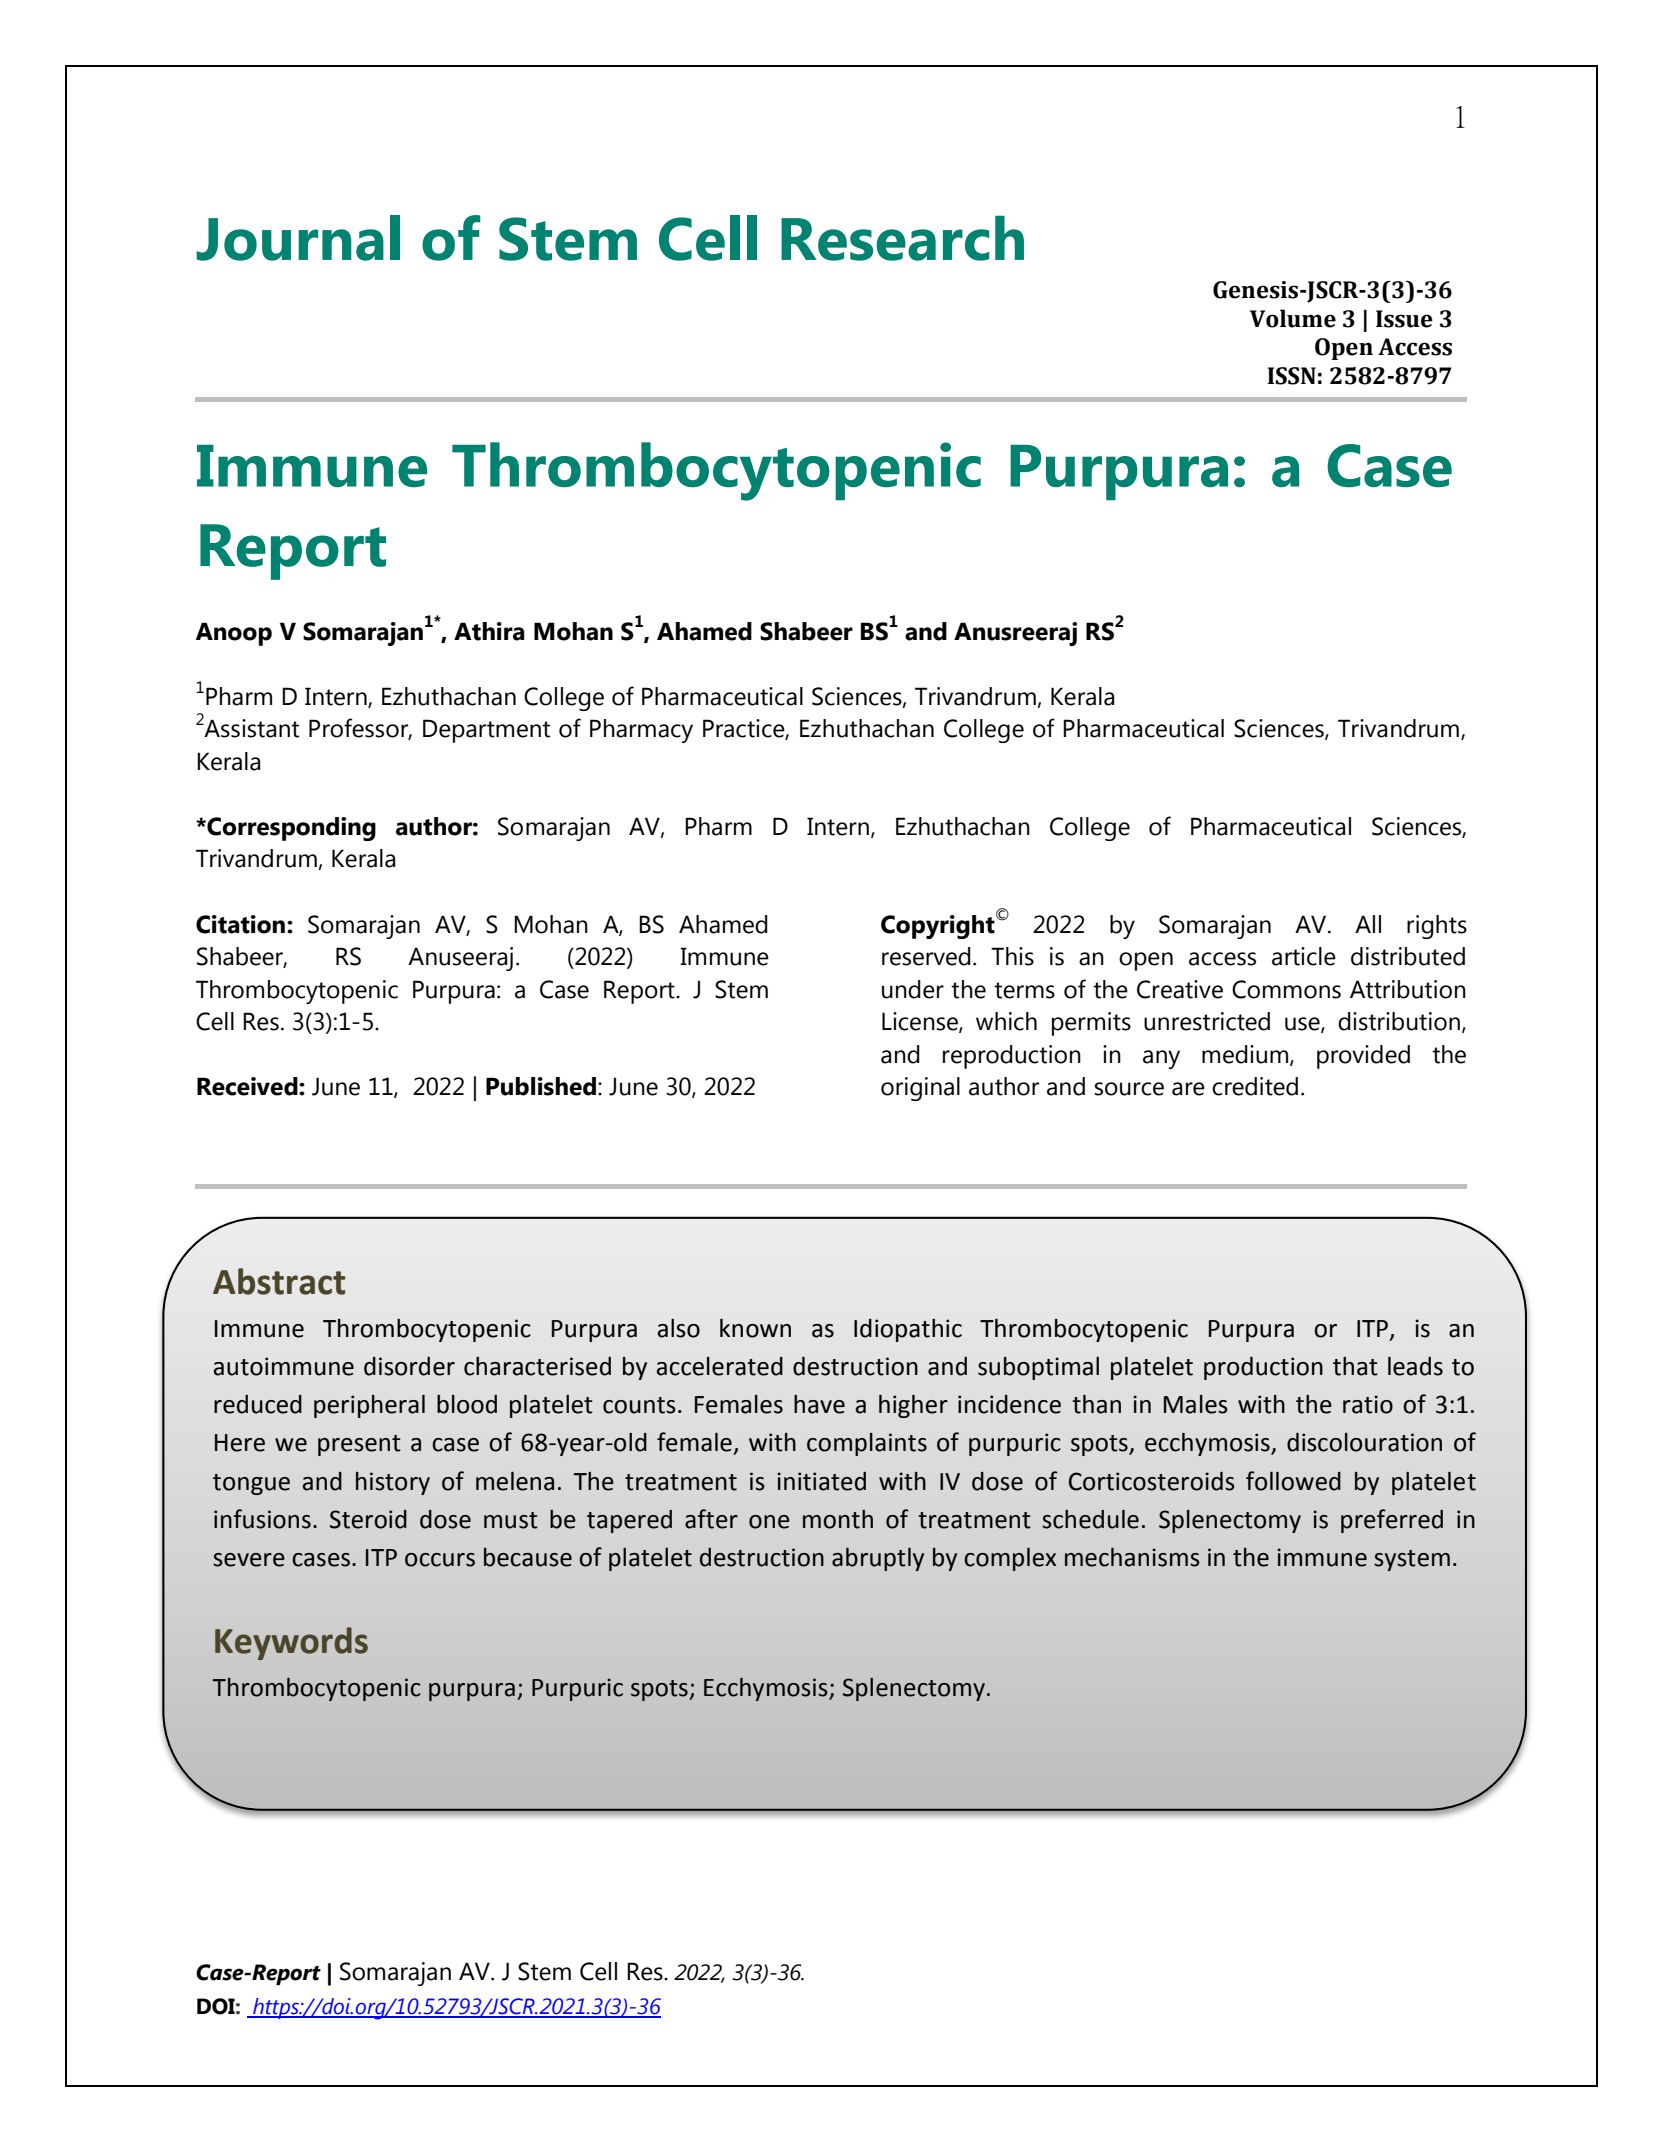 This screenshot has height=2152, width=1663. What do you see at coordinates (902, 238) in the screenshot?
I see `Research` at bounding box center [902, 238].
